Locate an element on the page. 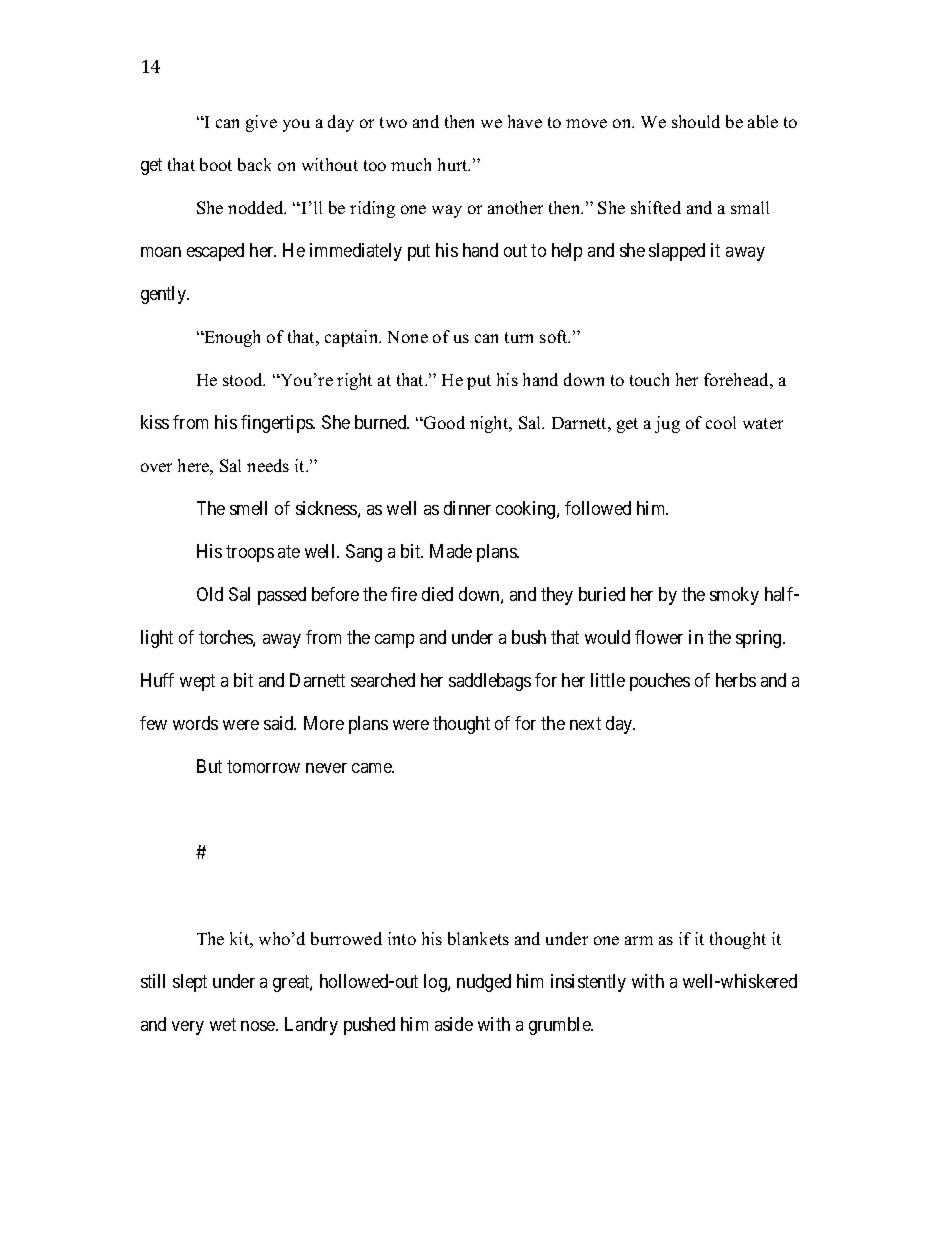  hurt is located at coordinates (454, 164).
